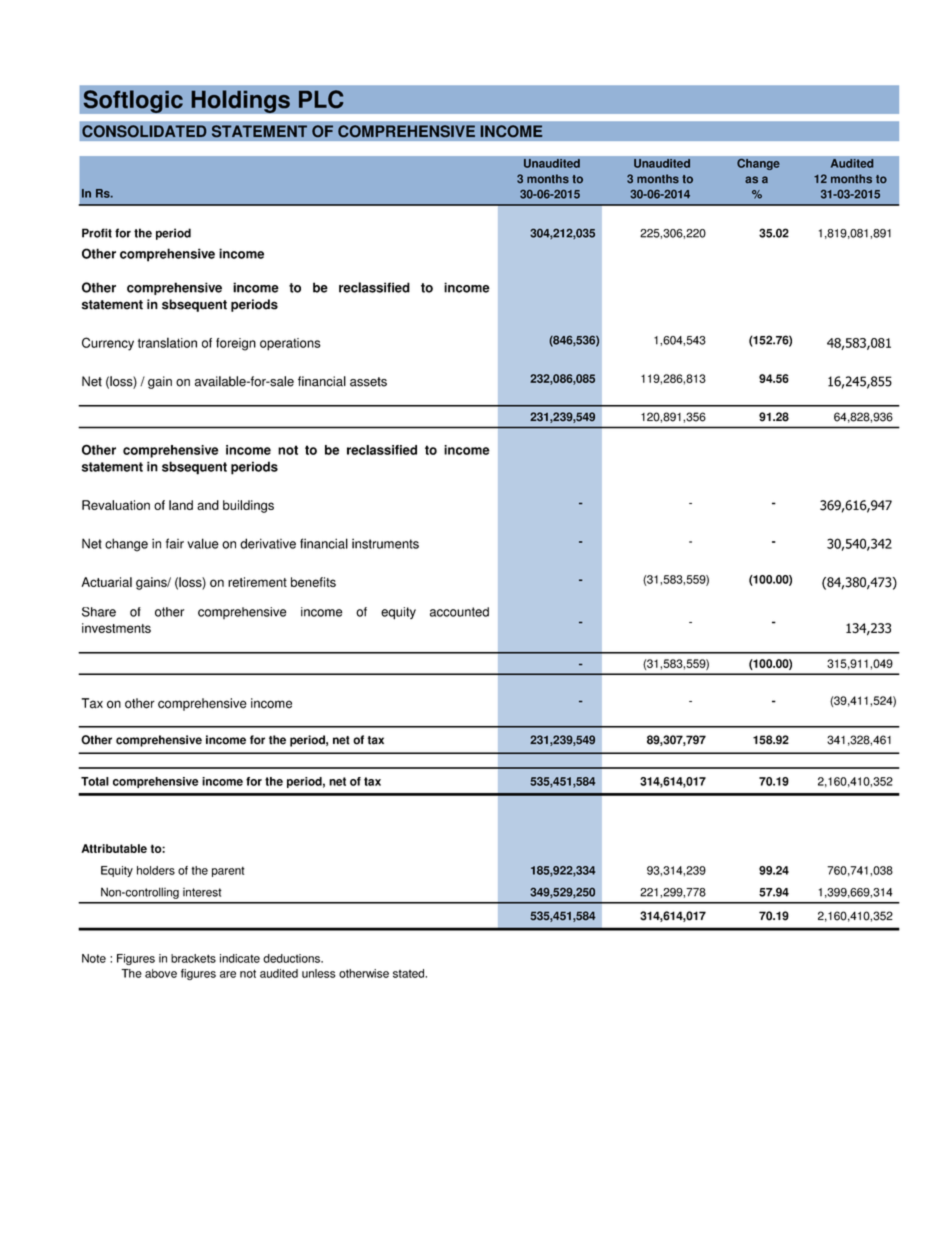 This screenshot has height=1233, width=952. Describe the element at coordinates (240, 101) in the screenshot. I see `Holdings` at that location.
